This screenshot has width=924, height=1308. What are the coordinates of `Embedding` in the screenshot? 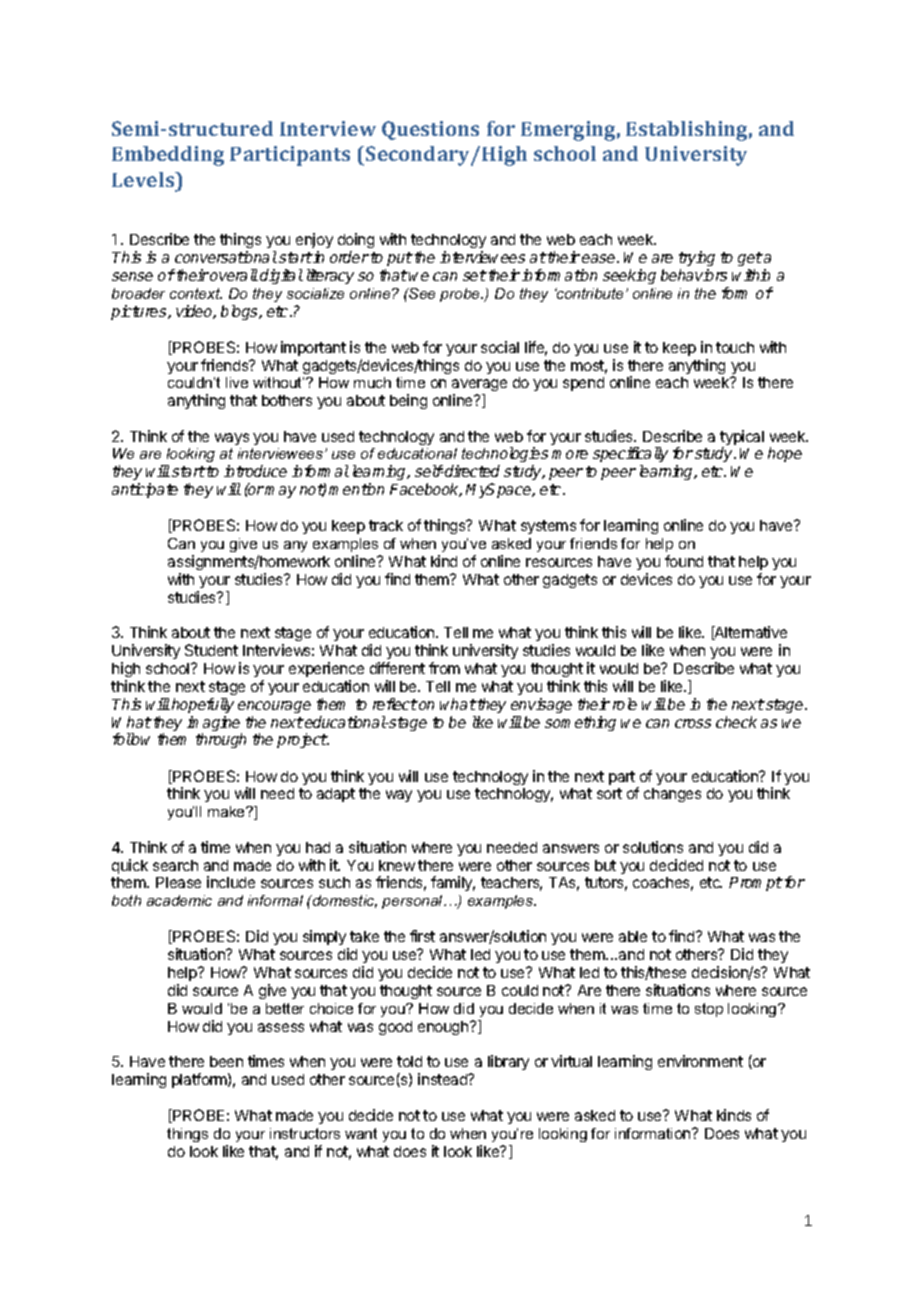 It's located at (168, 156).
